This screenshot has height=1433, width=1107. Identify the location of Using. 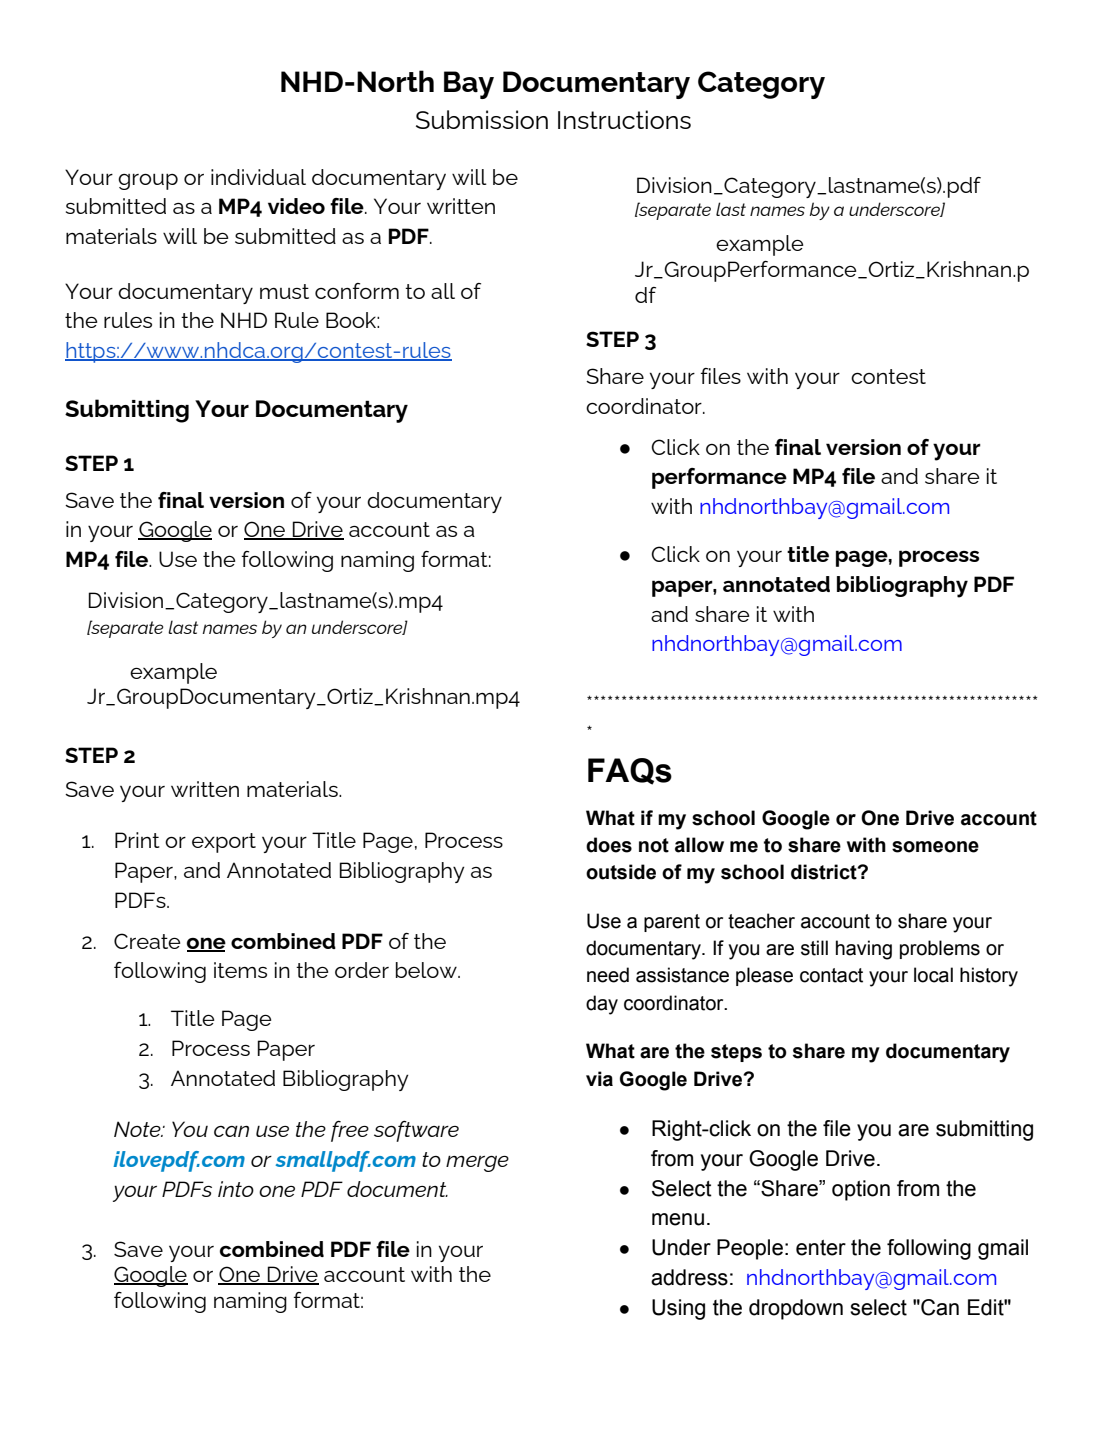
(678, 1309).
